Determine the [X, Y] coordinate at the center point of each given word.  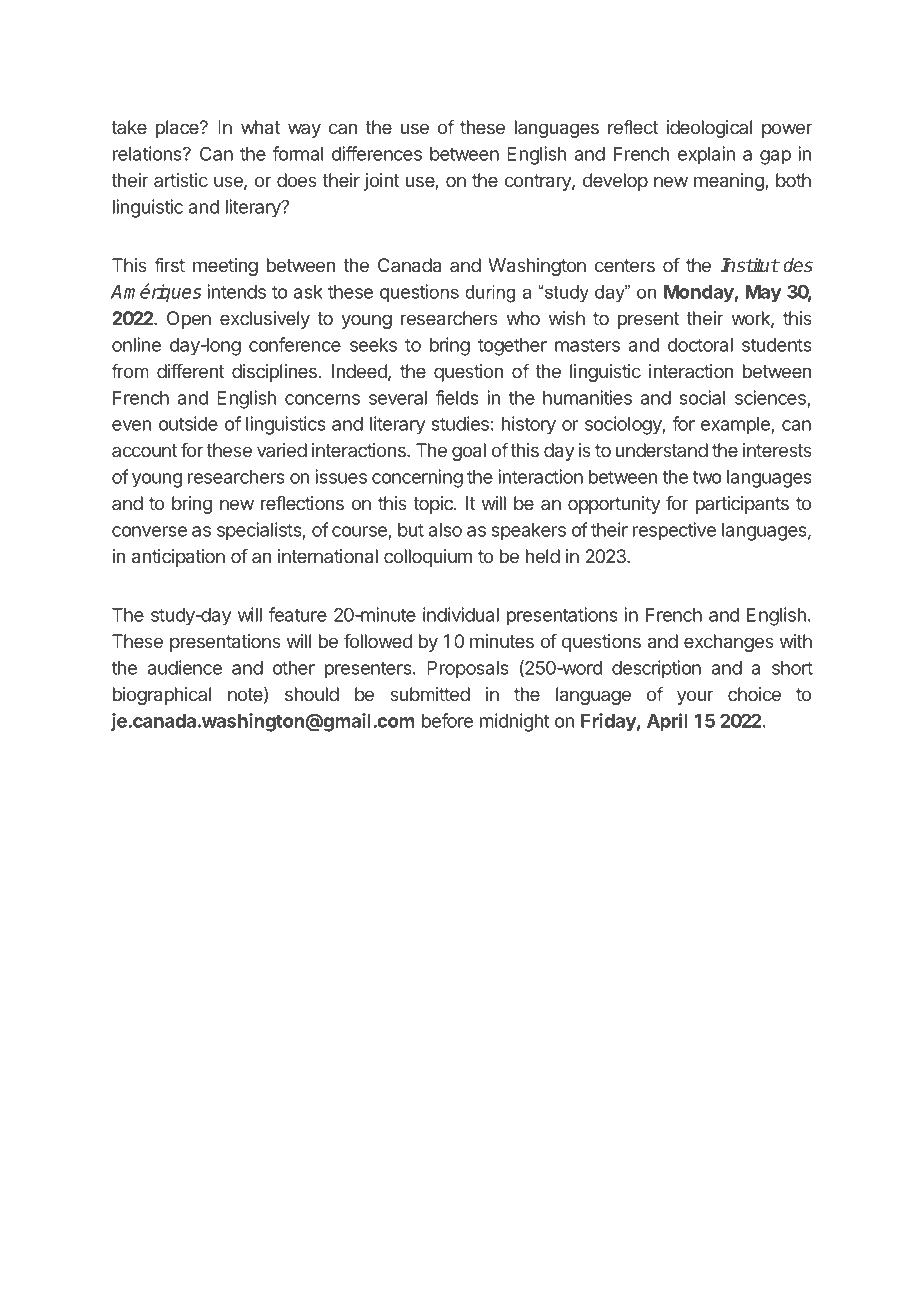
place [178, 129]
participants [742, 505]
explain [706, 155]
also [445, 530]
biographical [162, 696]
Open [189, 320]
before [447, 720]
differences [377, 153]
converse [149, 531]
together [512, 347]
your [695, 697]
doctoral [700, 345]
